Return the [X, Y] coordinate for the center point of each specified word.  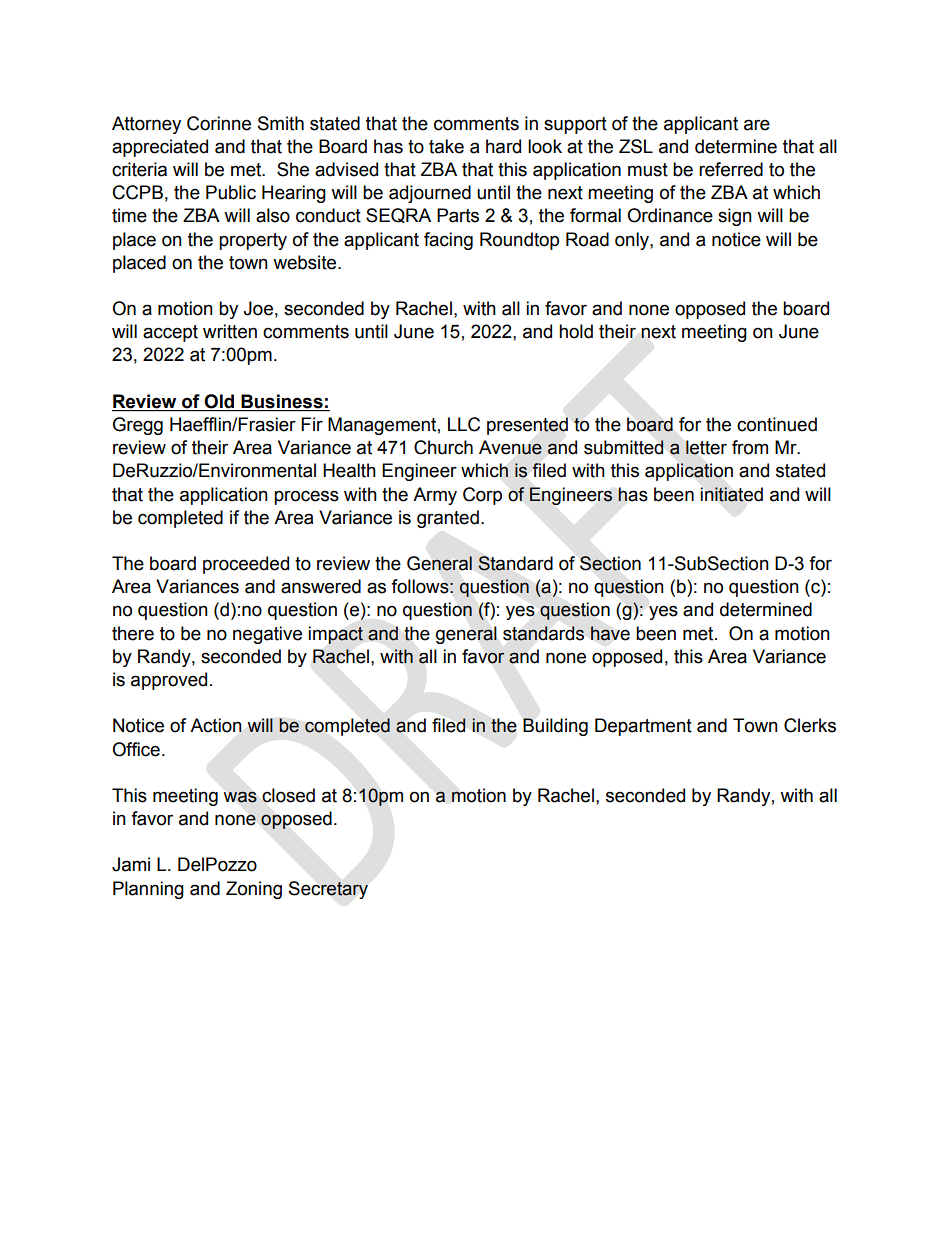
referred [731, 169]
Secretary [328, 890]
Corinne [219, 123]
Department [643, 727]
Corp [482, 496]
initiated [731, 494]
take [446, 146]
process [306, 497]
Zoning [254, 890]
